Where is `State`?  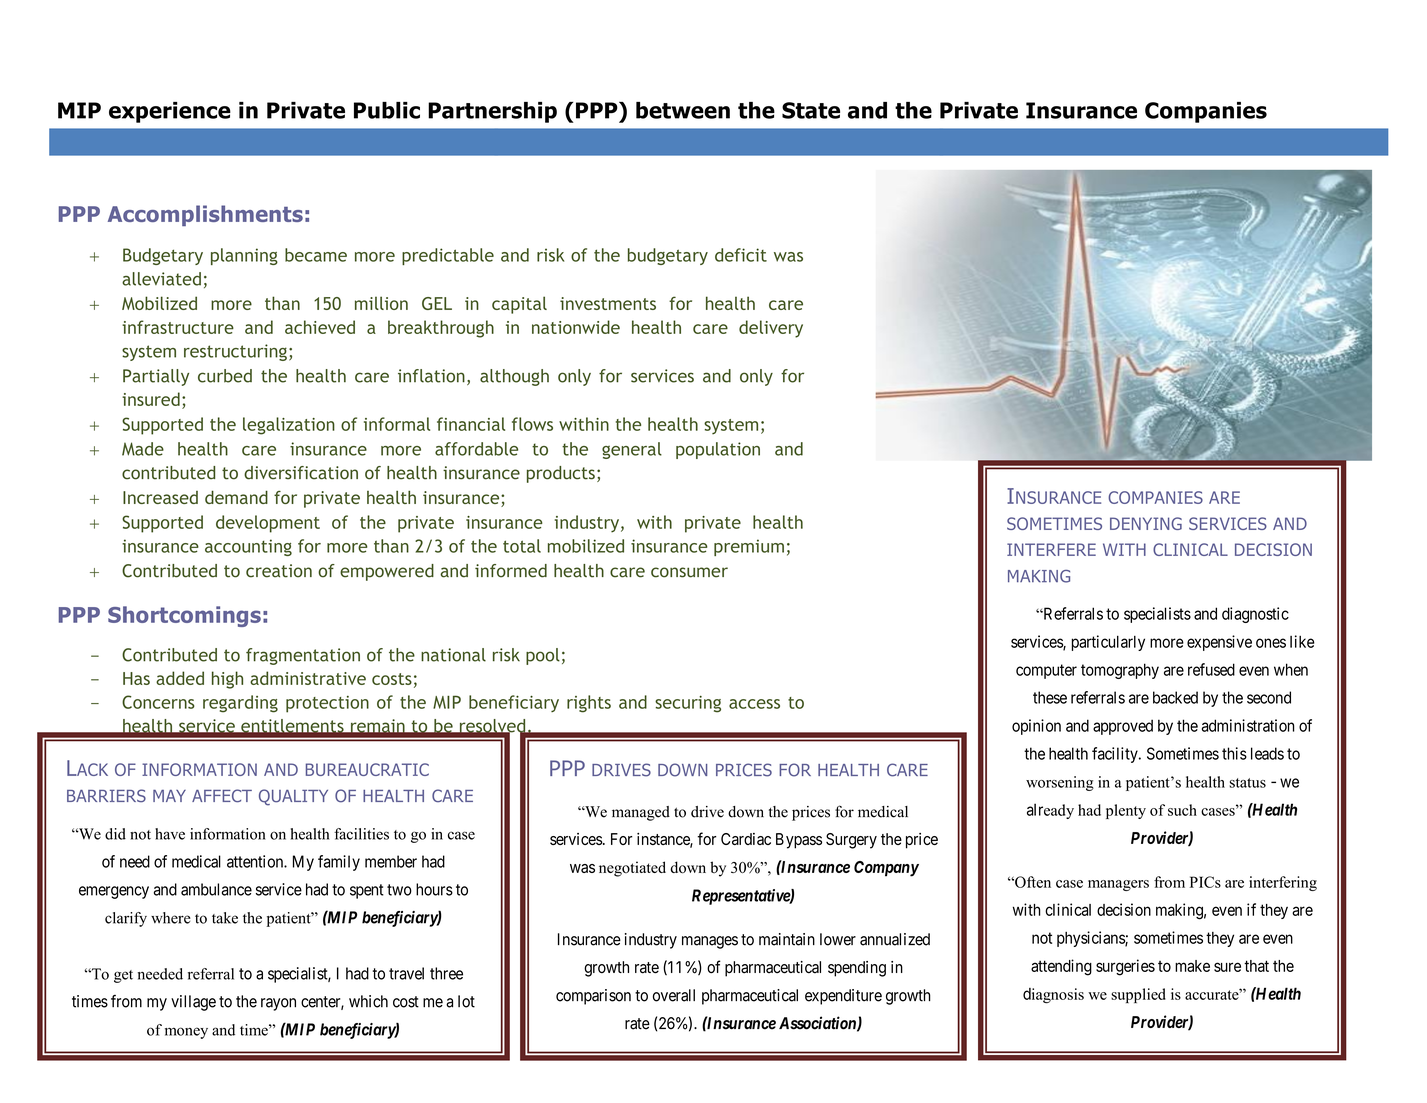 State is located at coordinates (811, 110).
